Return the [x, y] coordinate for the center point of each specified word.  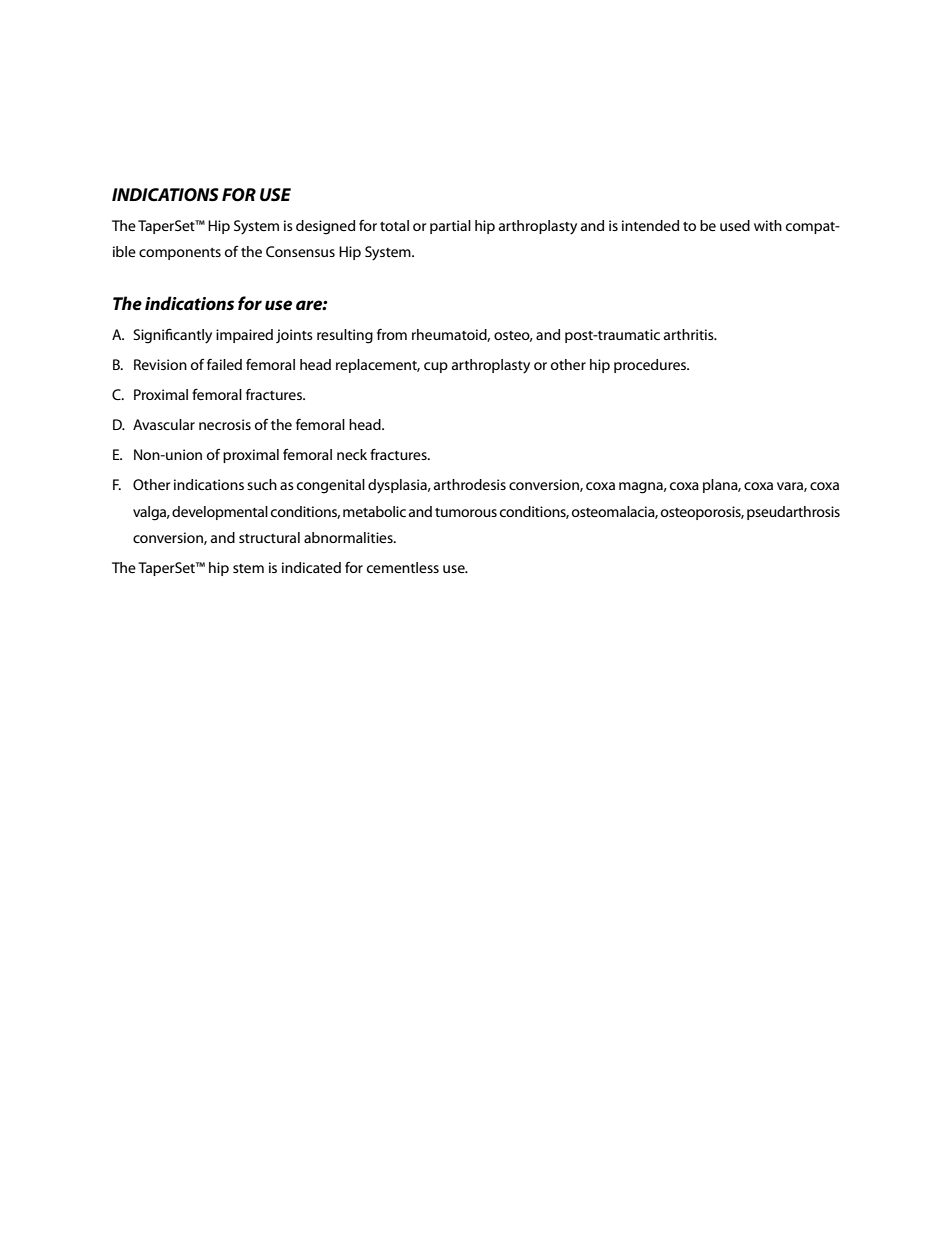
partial [450, 227]
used [735, 225]
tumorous [466, 512]
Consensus [300, 251]
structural [269, 537]
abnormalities [349, 537]
